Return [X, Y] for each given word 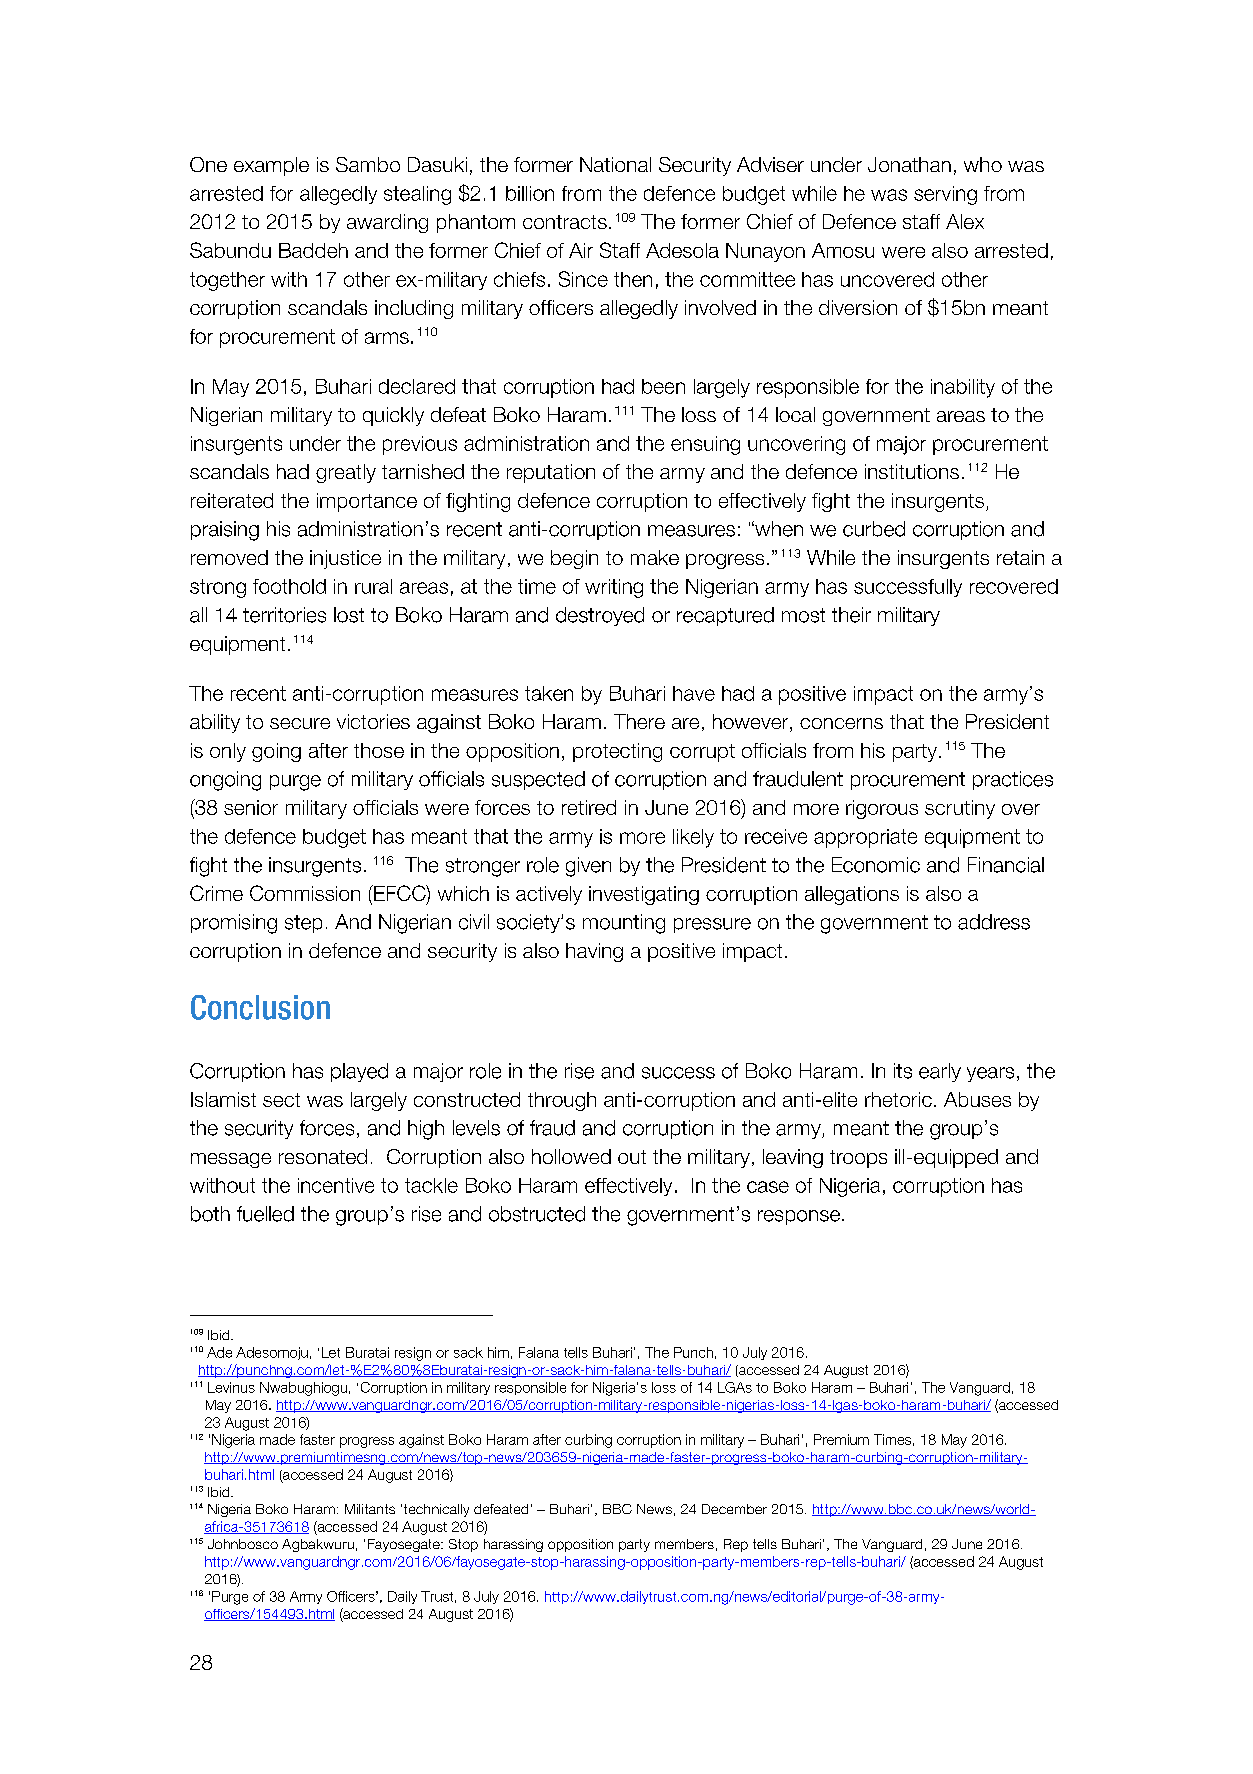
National [615, 164]
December [734, 1509]
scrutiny [960, 809]
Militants [370, 1509]
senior [251, 807]
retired [589, 807]
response [799, 1217]
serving [945, 195]
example [271, 166]
